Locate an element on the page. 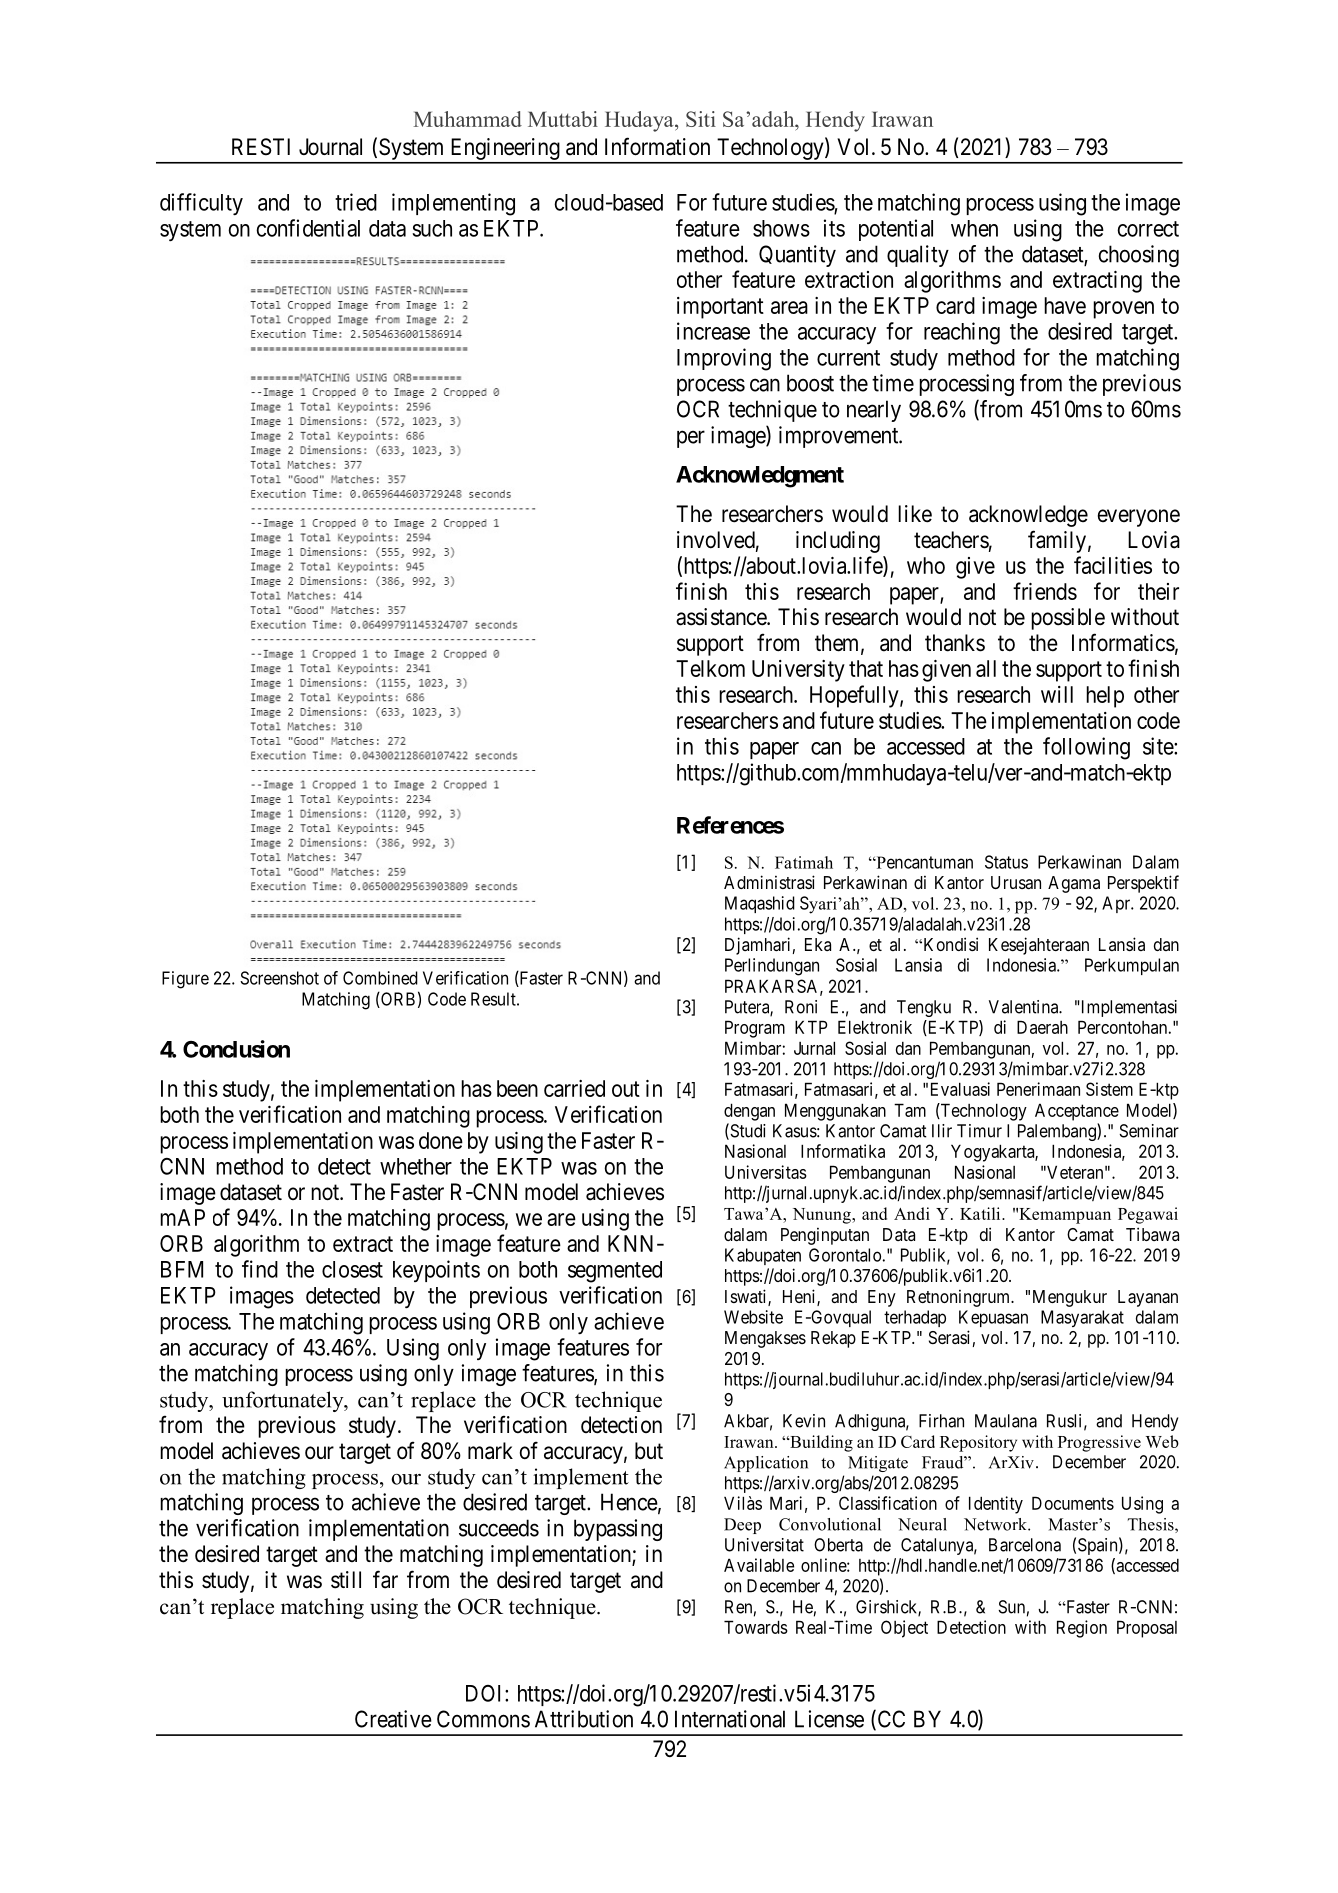 This page has width=1338, height=1893. Creative is located at coordinates (393, 1719).
